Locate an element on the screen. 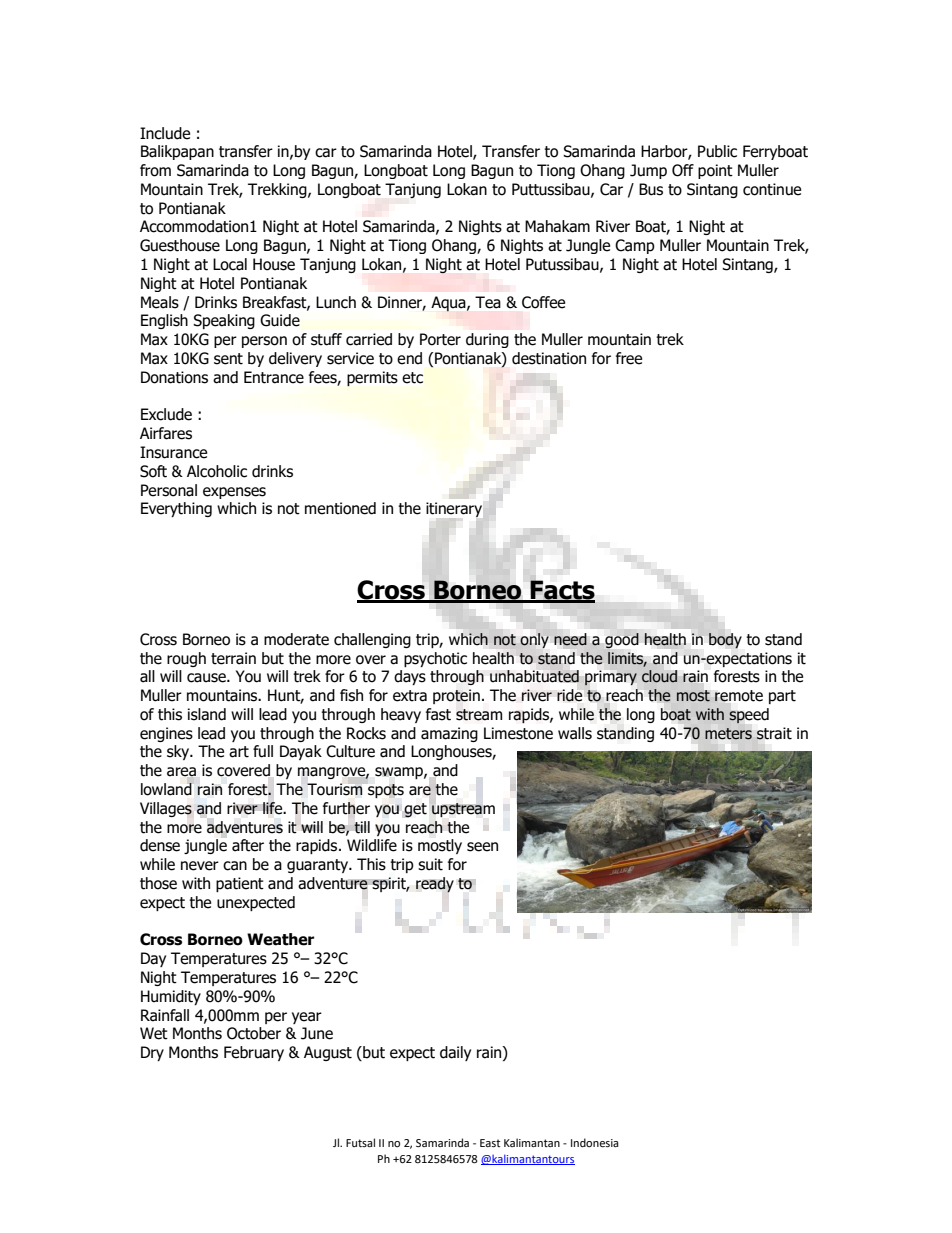 This screenshot has width=952, height=1233. February is located at coordinates (254, 1053).
